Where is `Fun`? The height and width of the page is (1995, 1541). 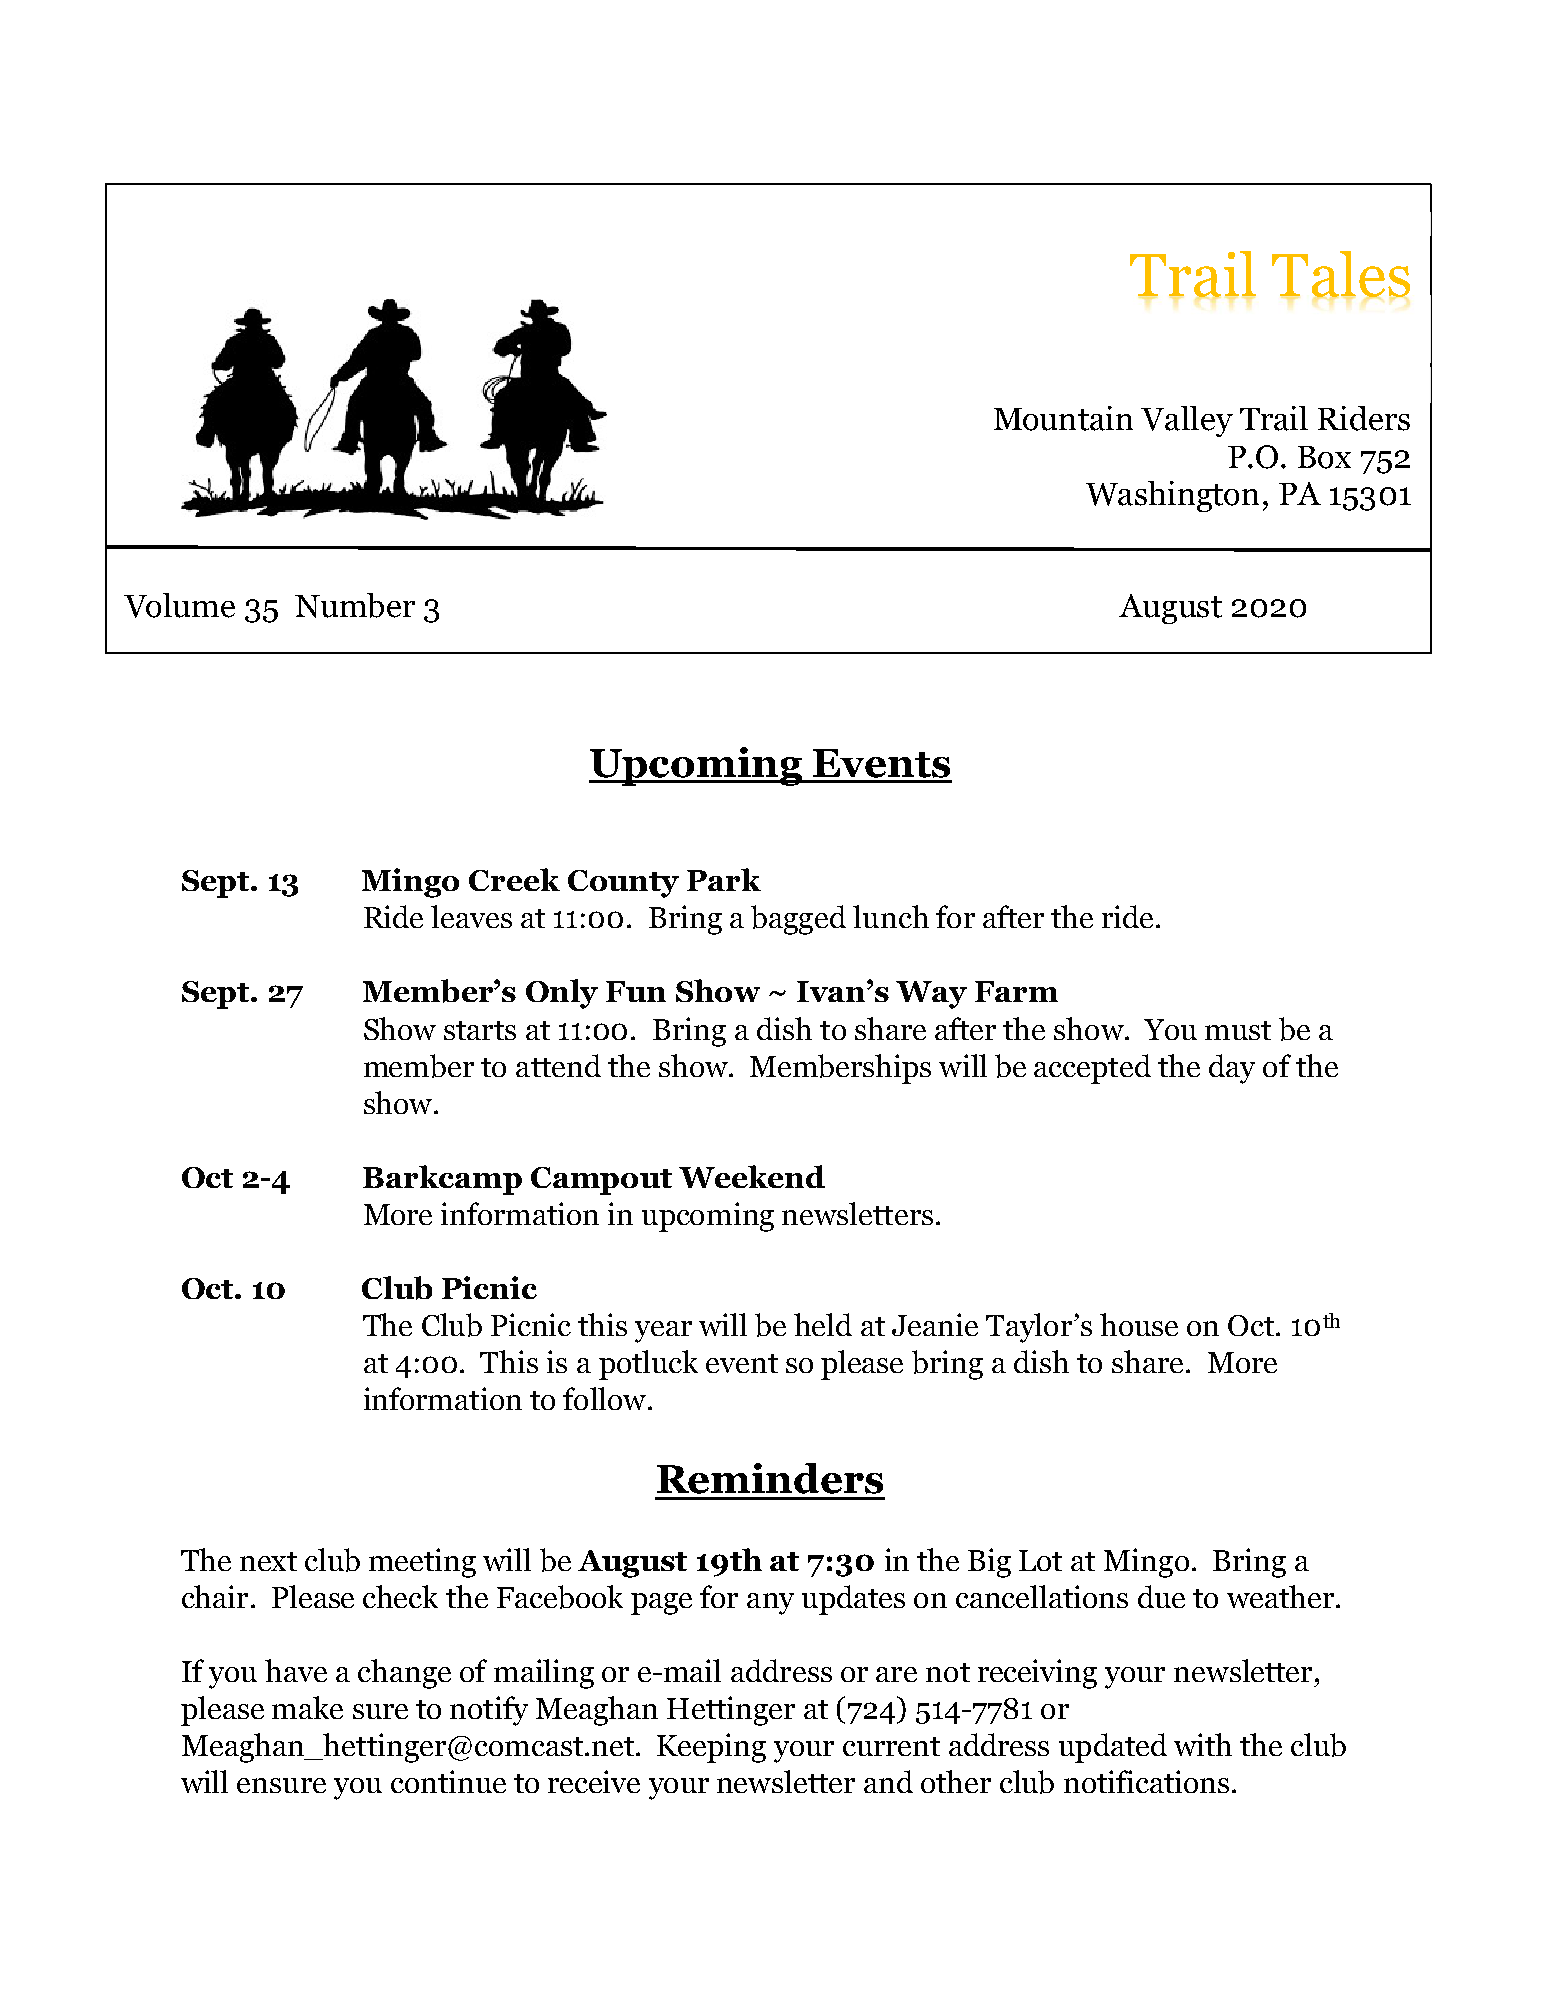
Fun is located at coordinates (636, 991).
